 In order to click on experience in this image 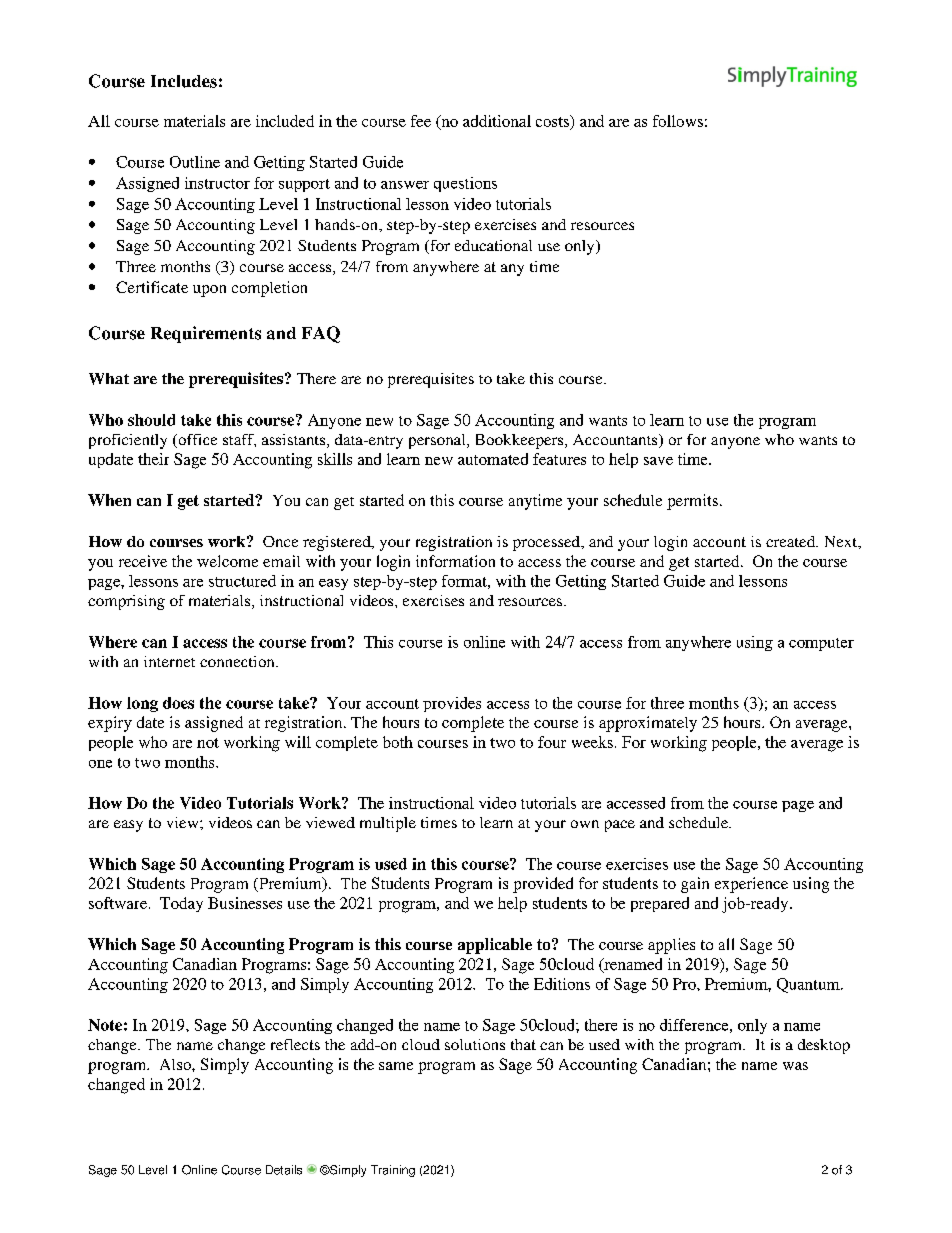, I will do `click(751, 885)`.
